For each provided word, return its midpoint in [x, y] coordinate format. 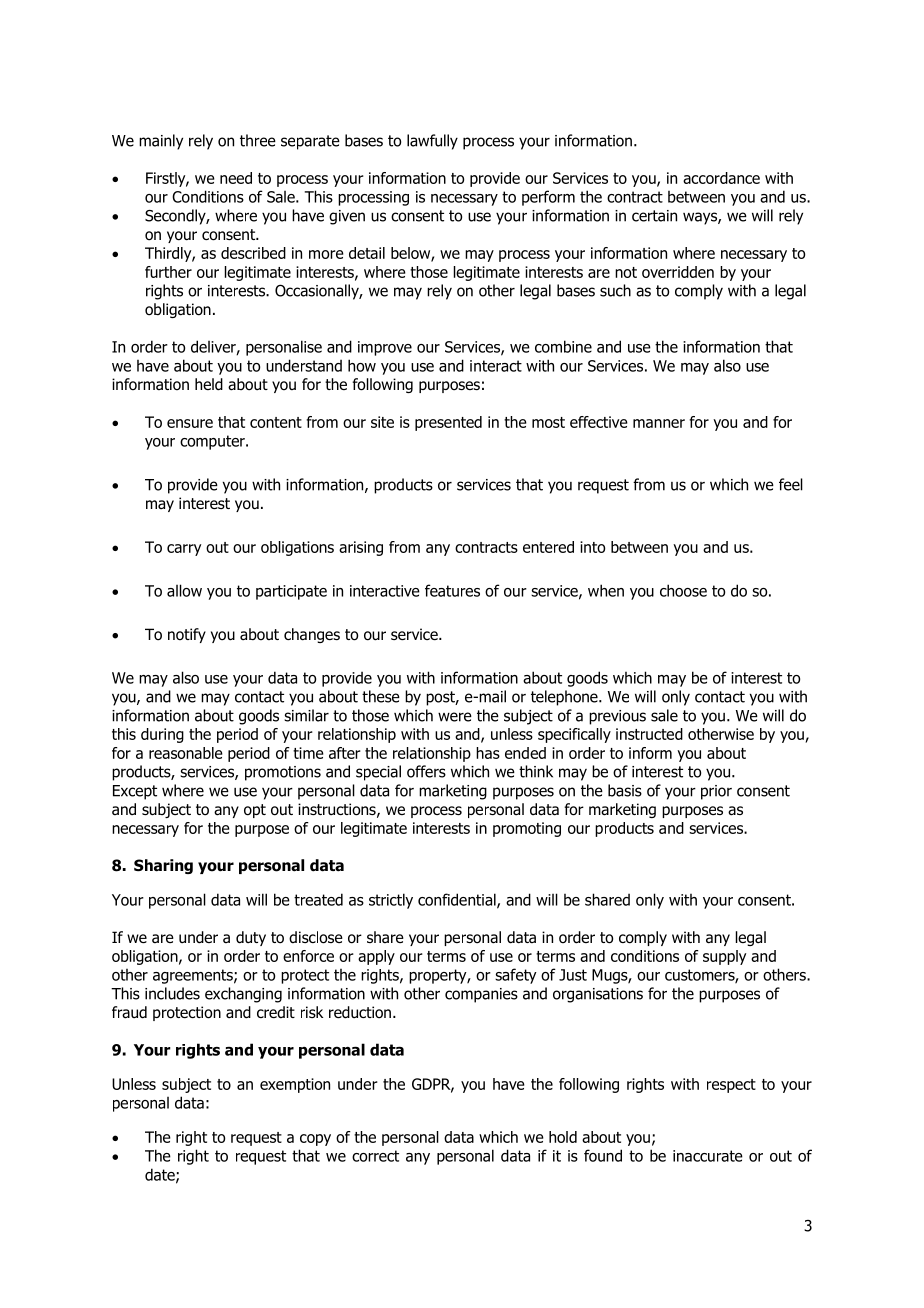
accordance [721, 178]
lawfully [432, 142]
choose [683, 590]
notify [187, 635]
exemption [295, 1085]
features [452, 590]
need [236, 178]
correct [375, 1156]
